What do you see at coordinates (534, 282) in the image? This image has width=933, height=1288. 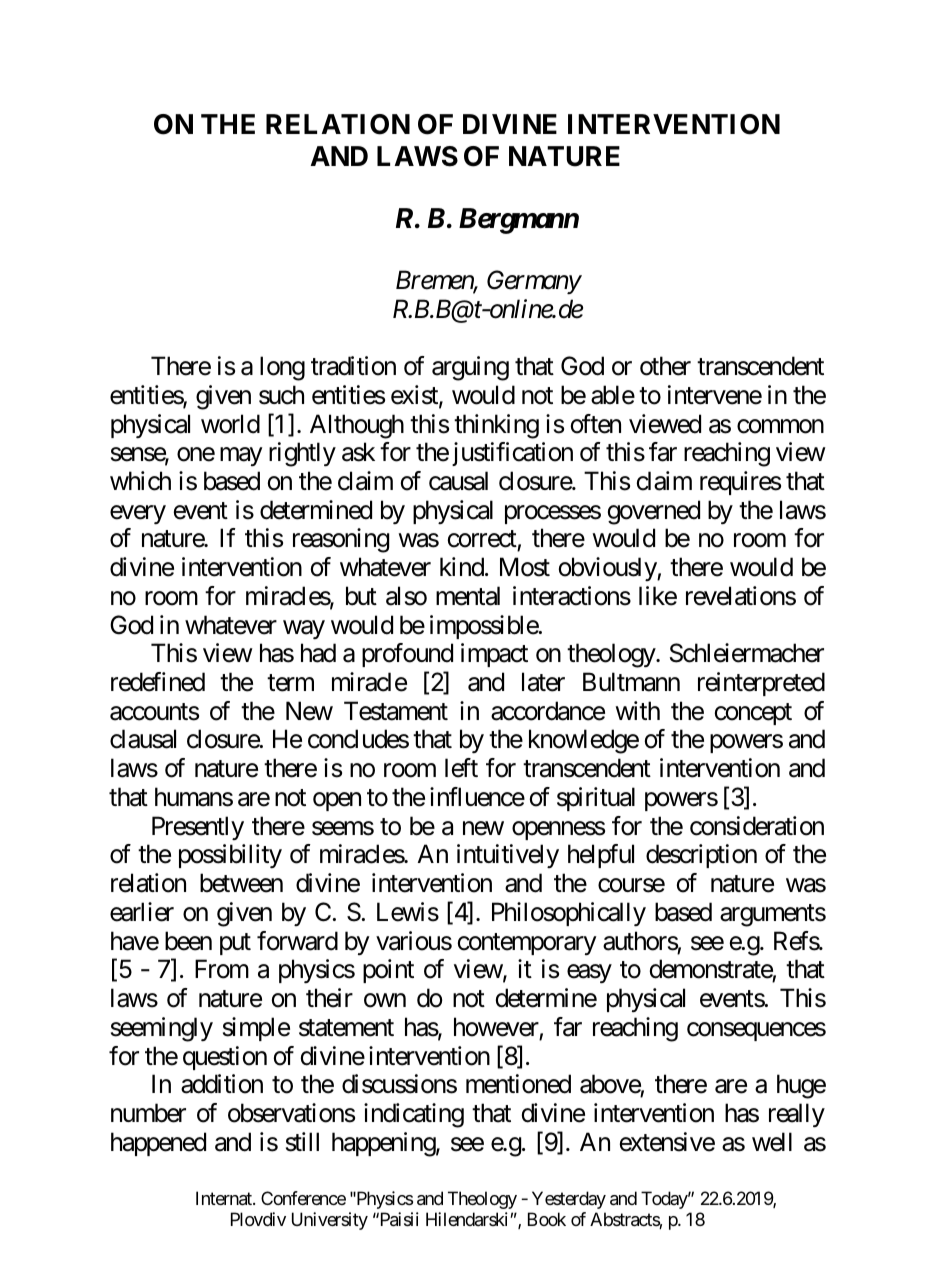 I see `Germany` at bounding box center [534, 282].
